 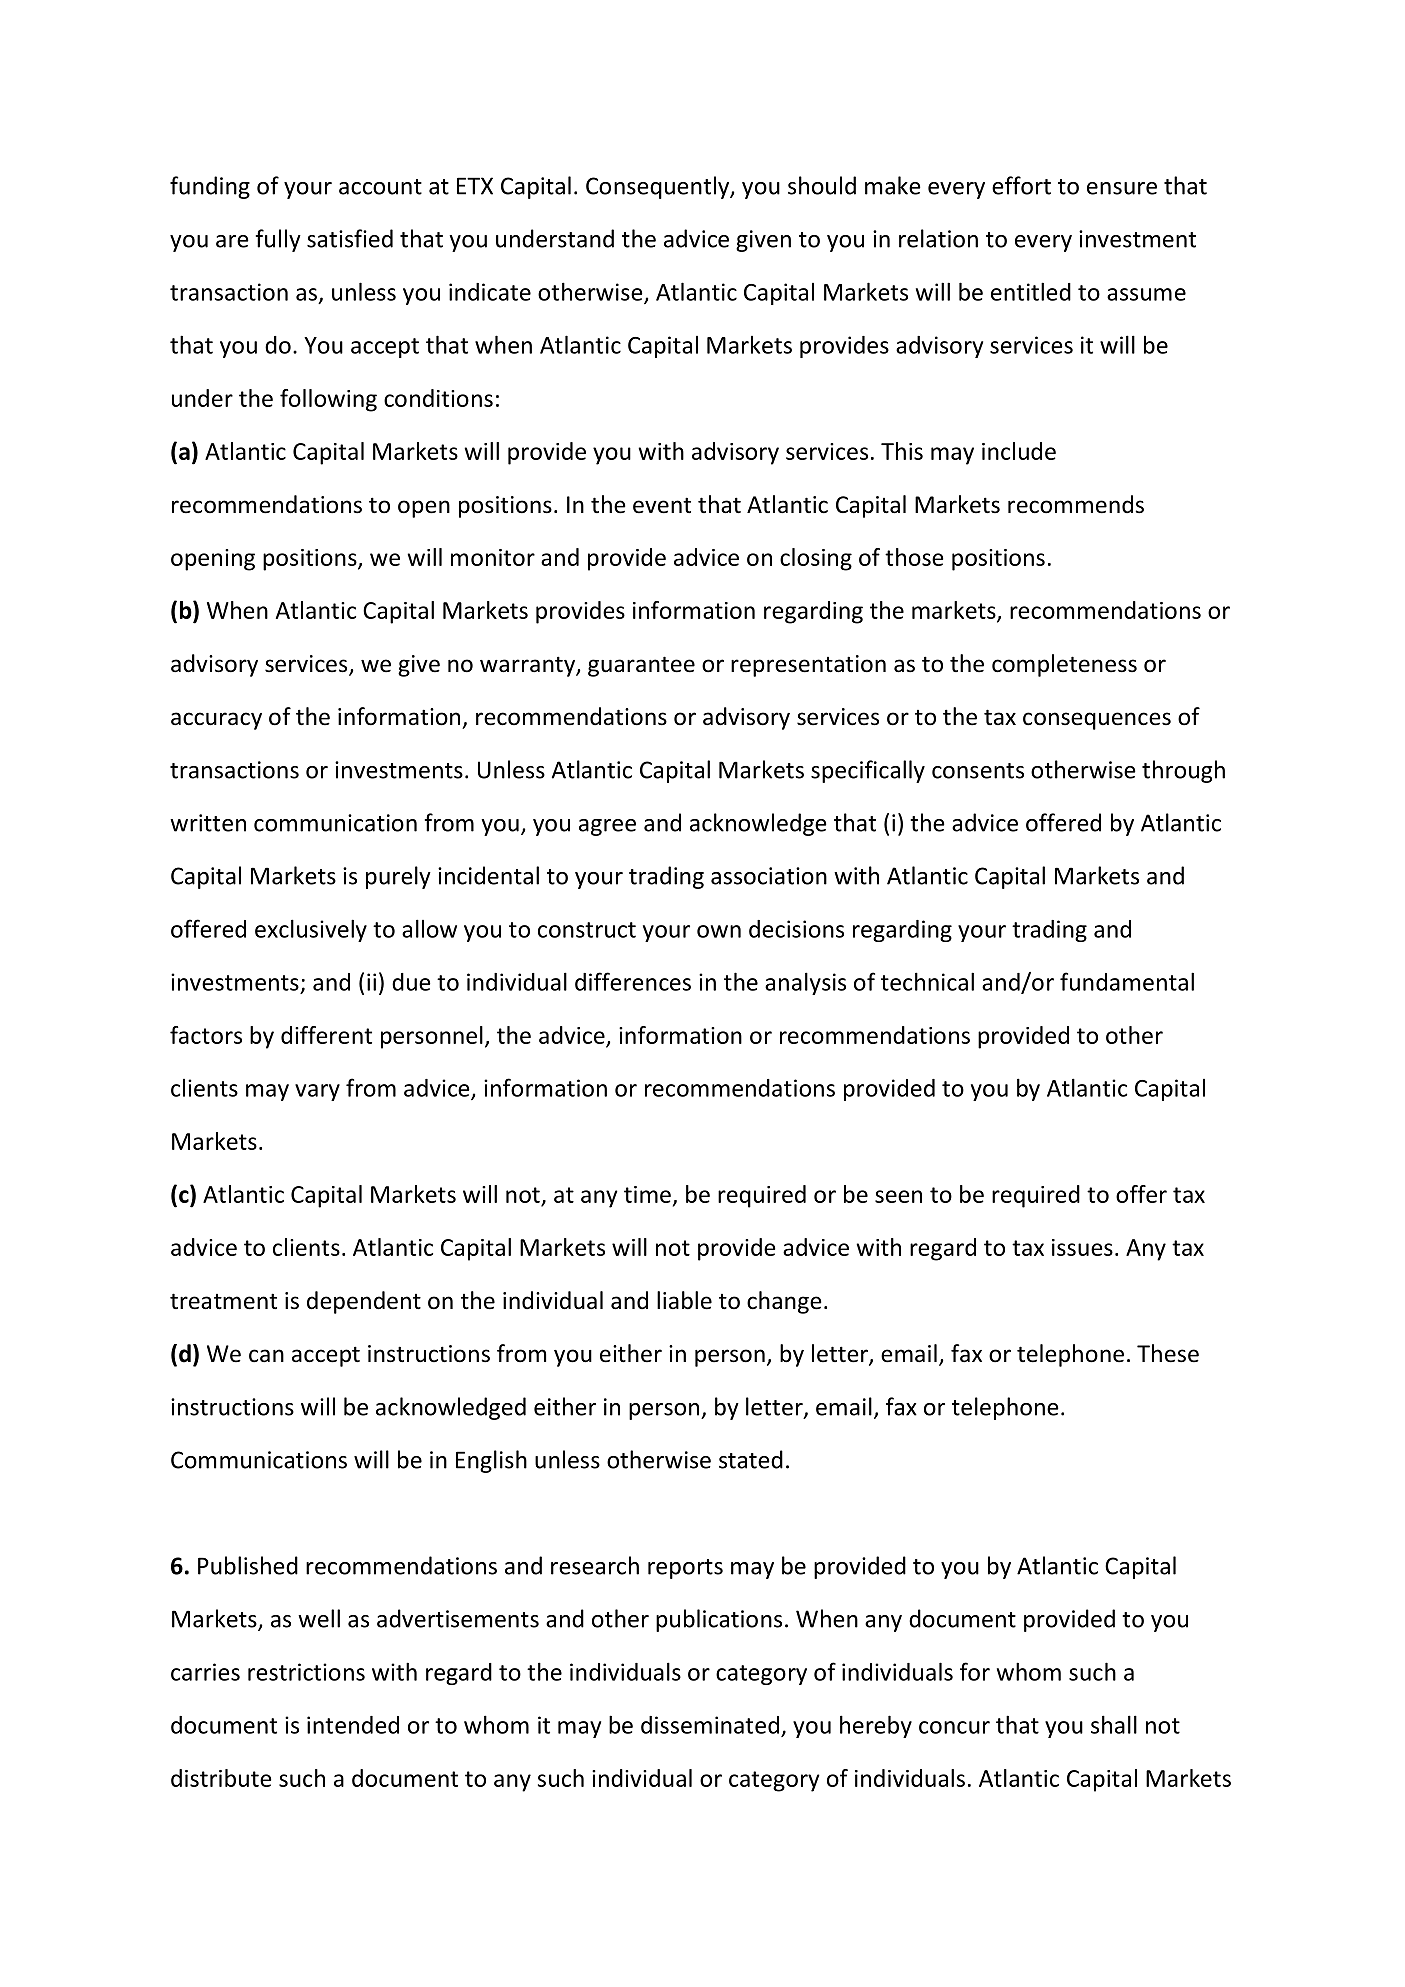 What do you see at coordinates (822, 185) in the document?
I see `should` at bounding box center [822, 185].
